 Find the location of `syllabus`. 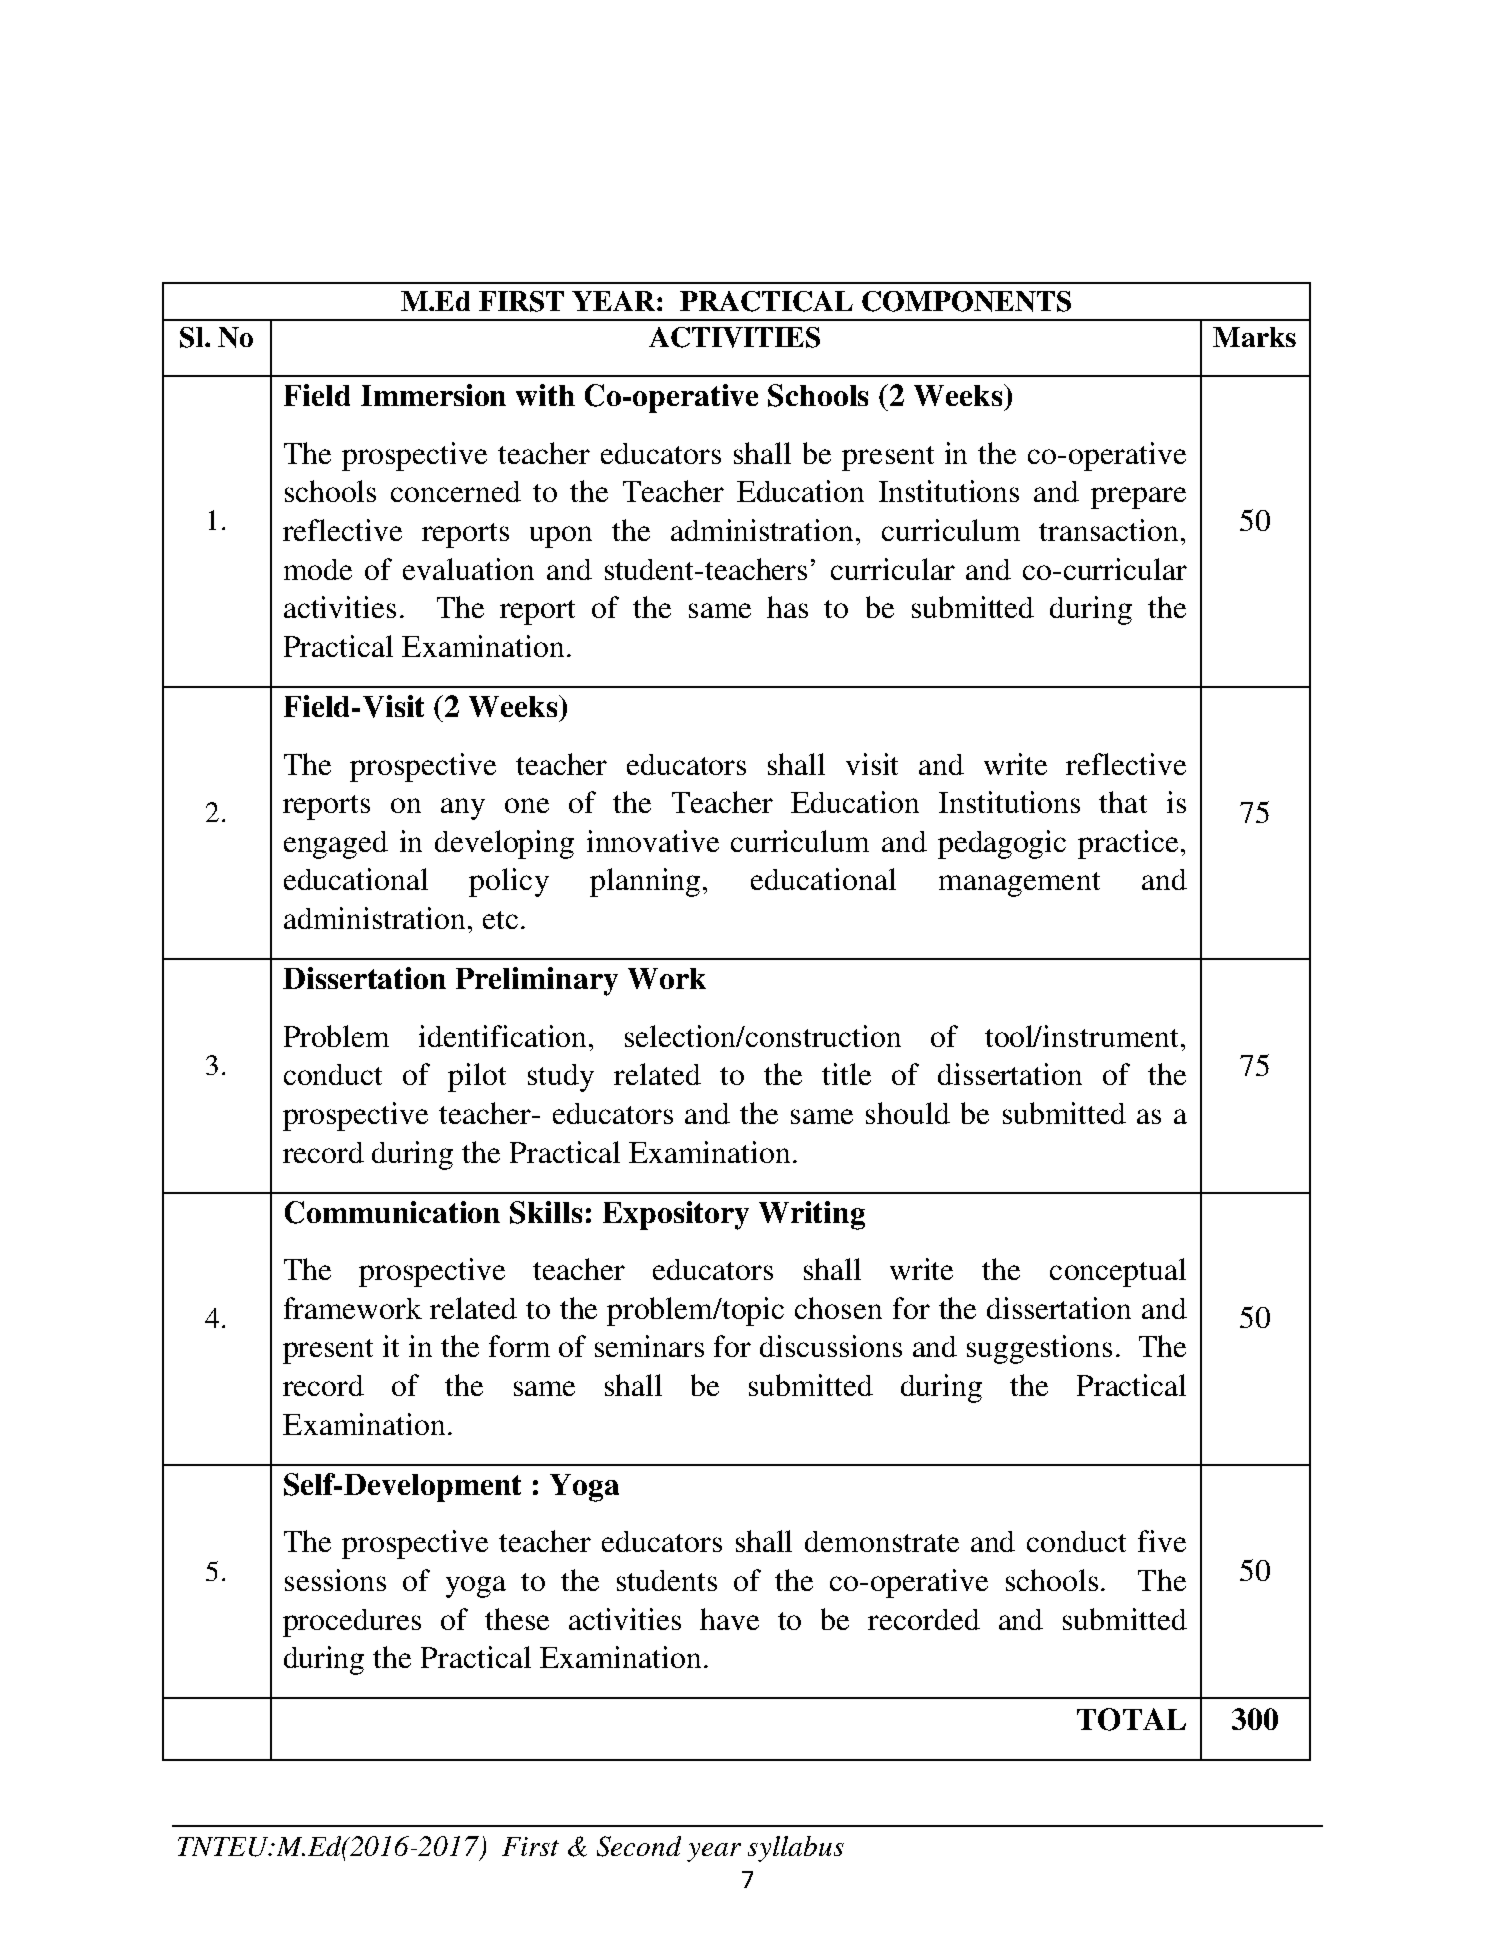

syllabus is located at coordinates (796, 1849).
